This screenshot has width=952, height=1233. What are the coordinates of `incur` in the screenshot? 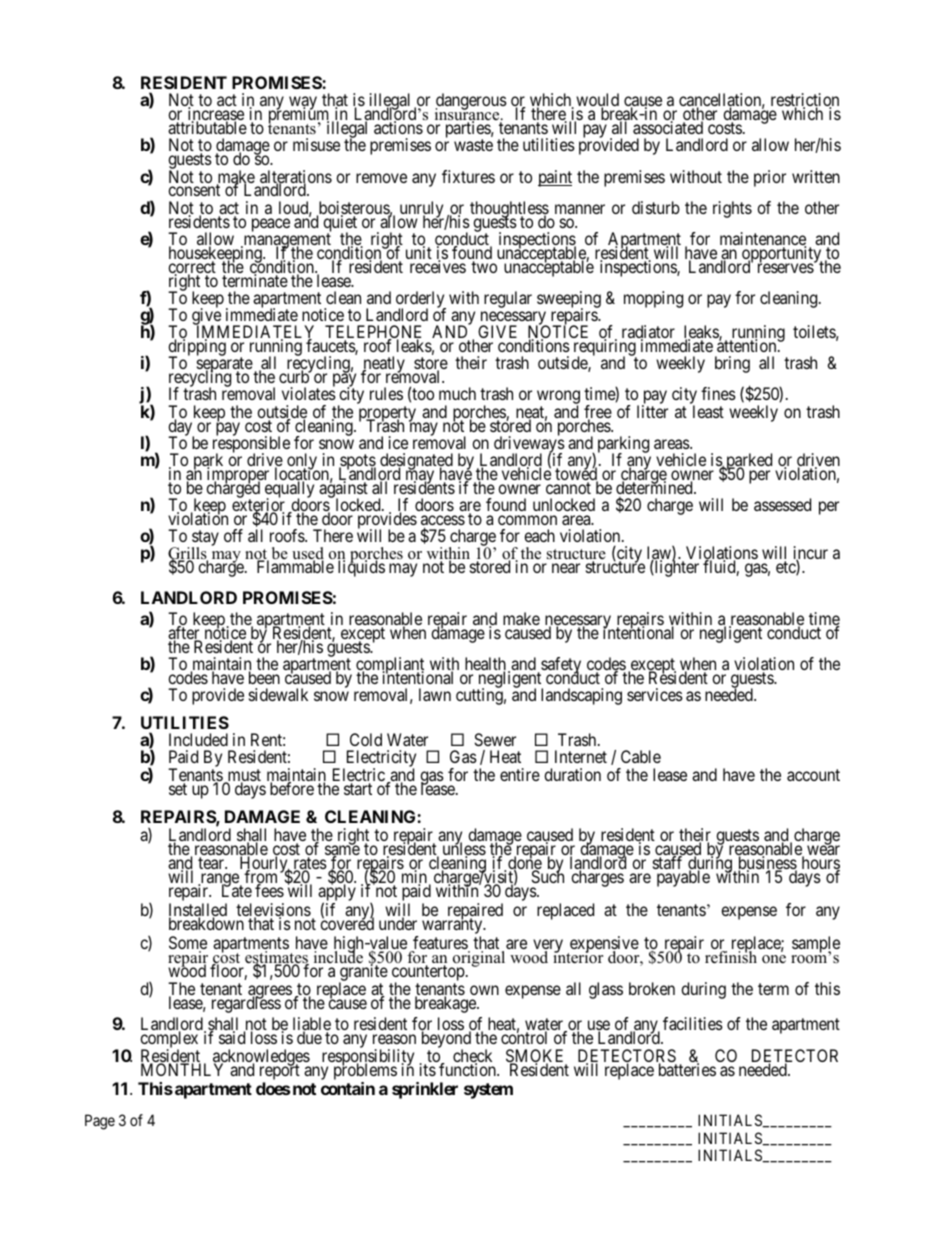 It's located at (811, 554).
